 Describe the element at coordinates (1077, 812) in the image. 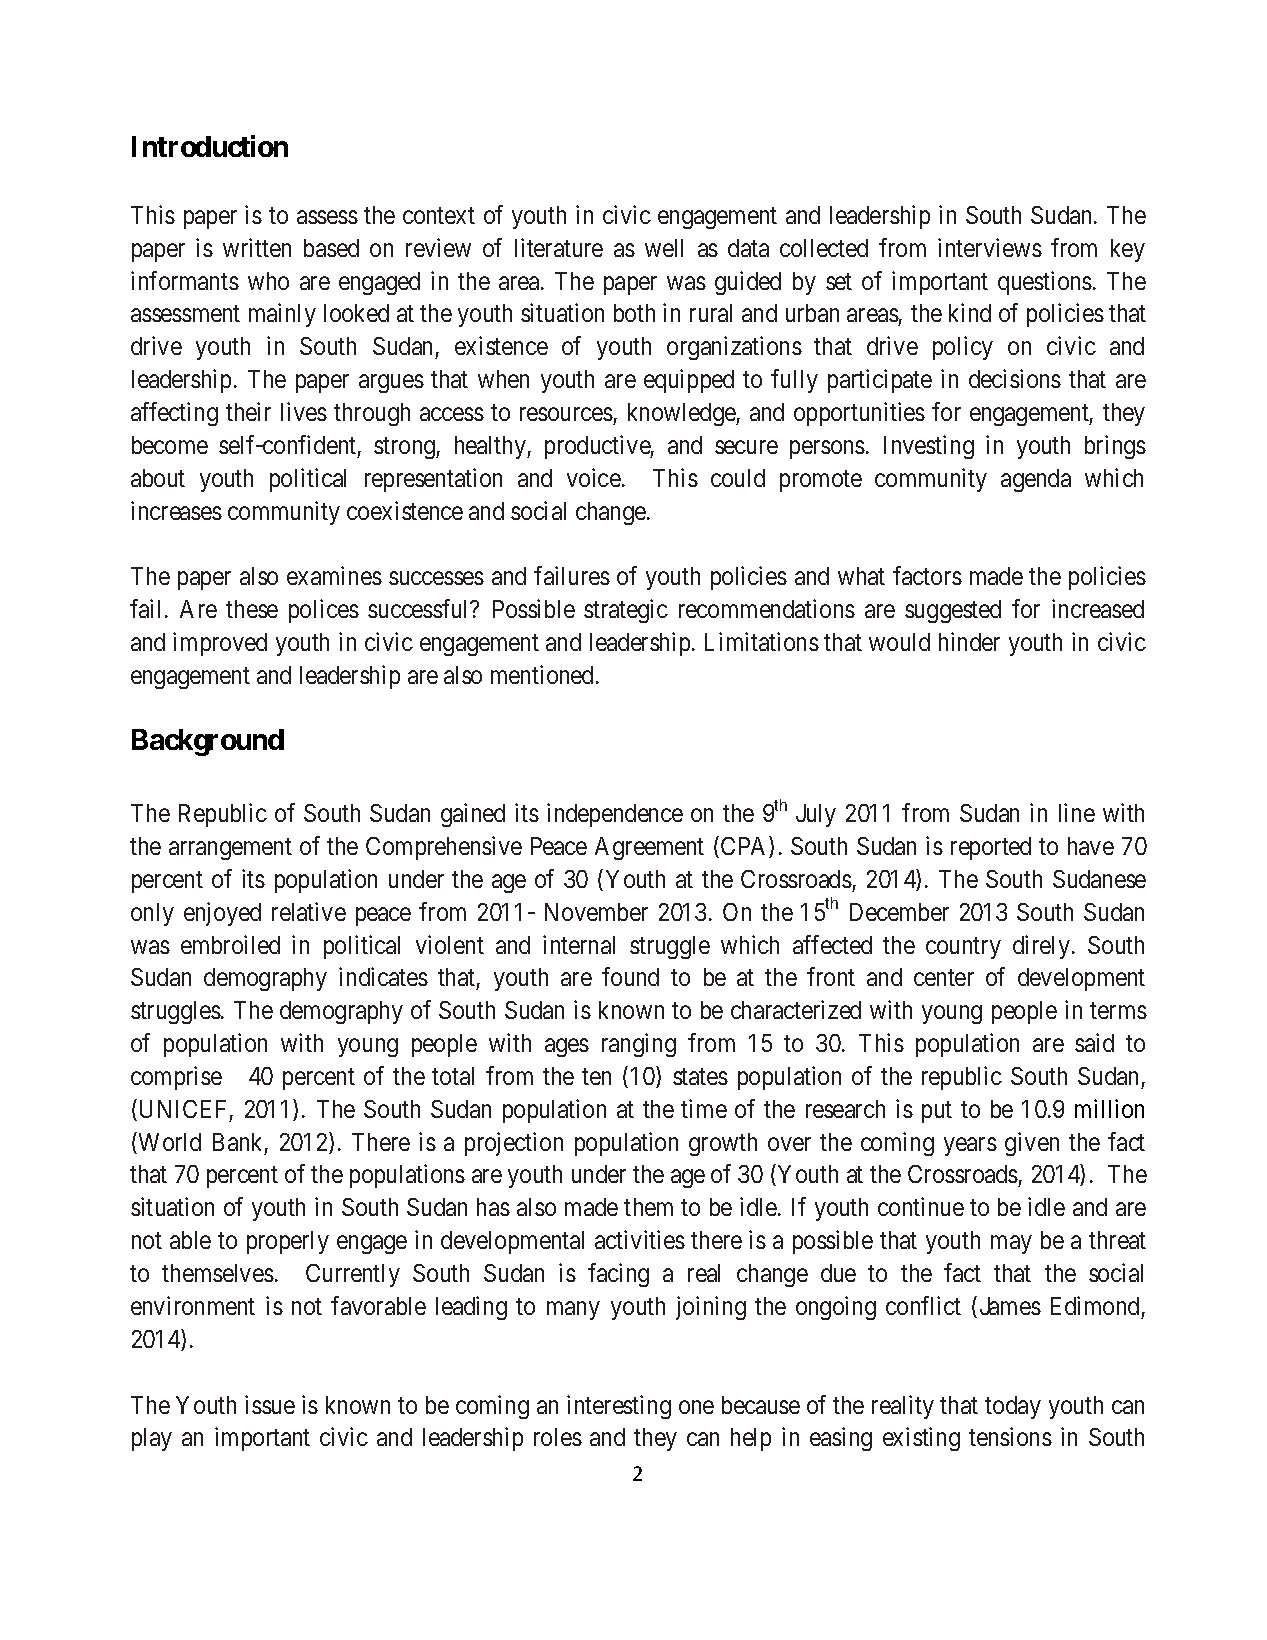

I see `line` at that location.
